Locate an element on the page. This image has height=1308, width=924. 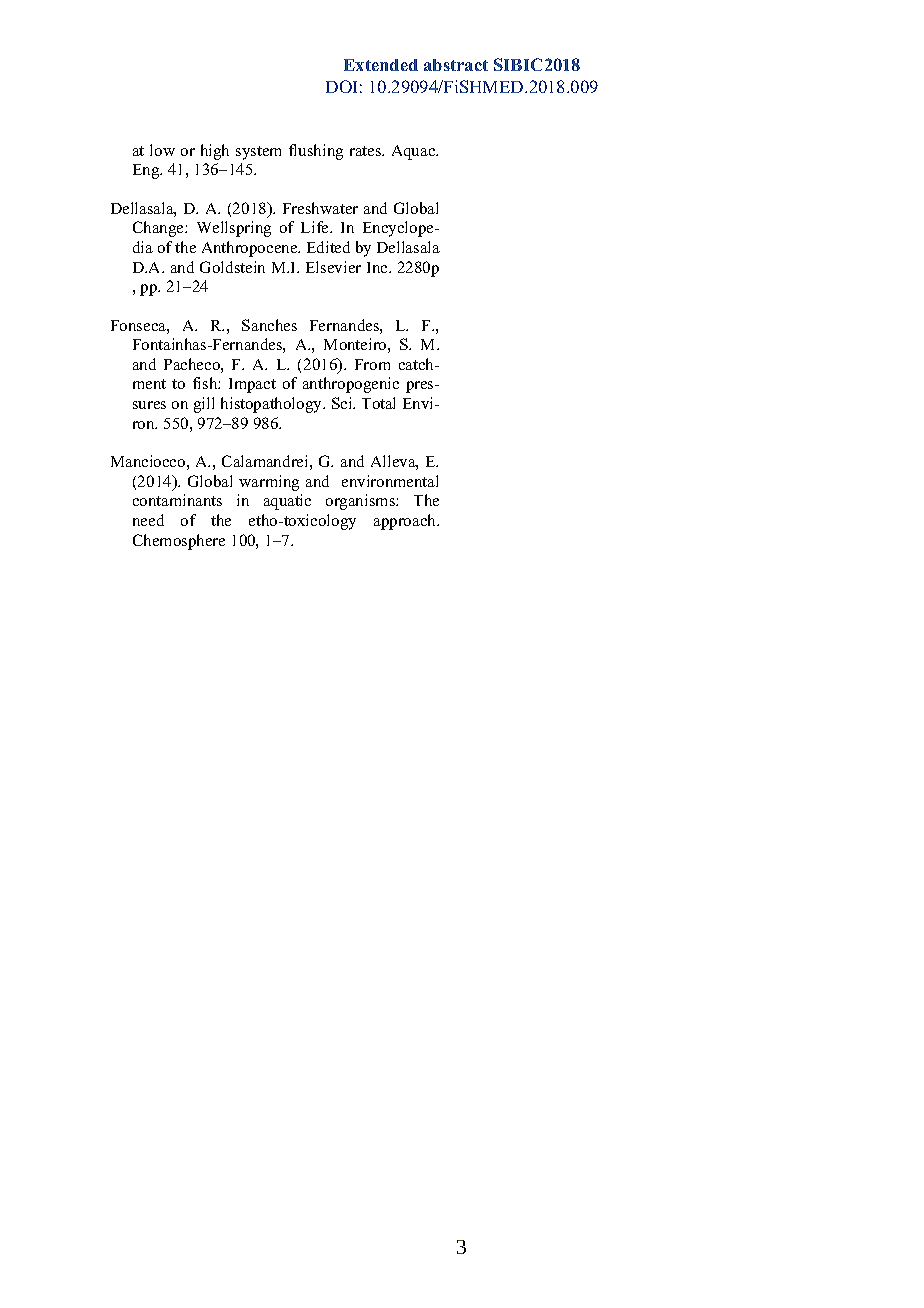
abstract is located at coordinates (456, 65).
